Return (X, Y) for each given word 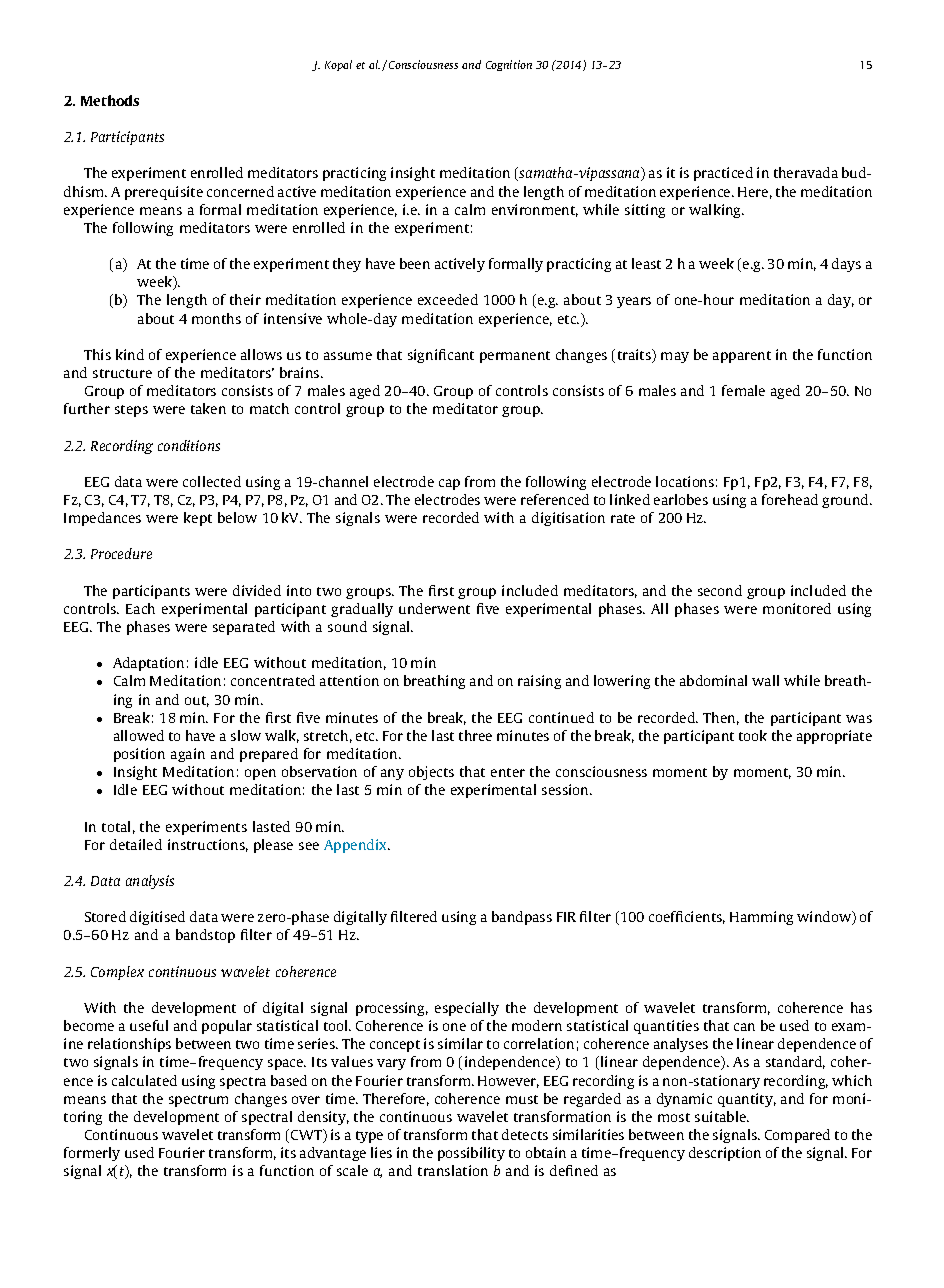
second (720, 590)
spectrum (198, 1101)
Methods (110, 100)
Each (140, 608)
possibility (471, 1154)
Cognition (509, 65)
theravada (806, 172)
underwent (434, 608)
